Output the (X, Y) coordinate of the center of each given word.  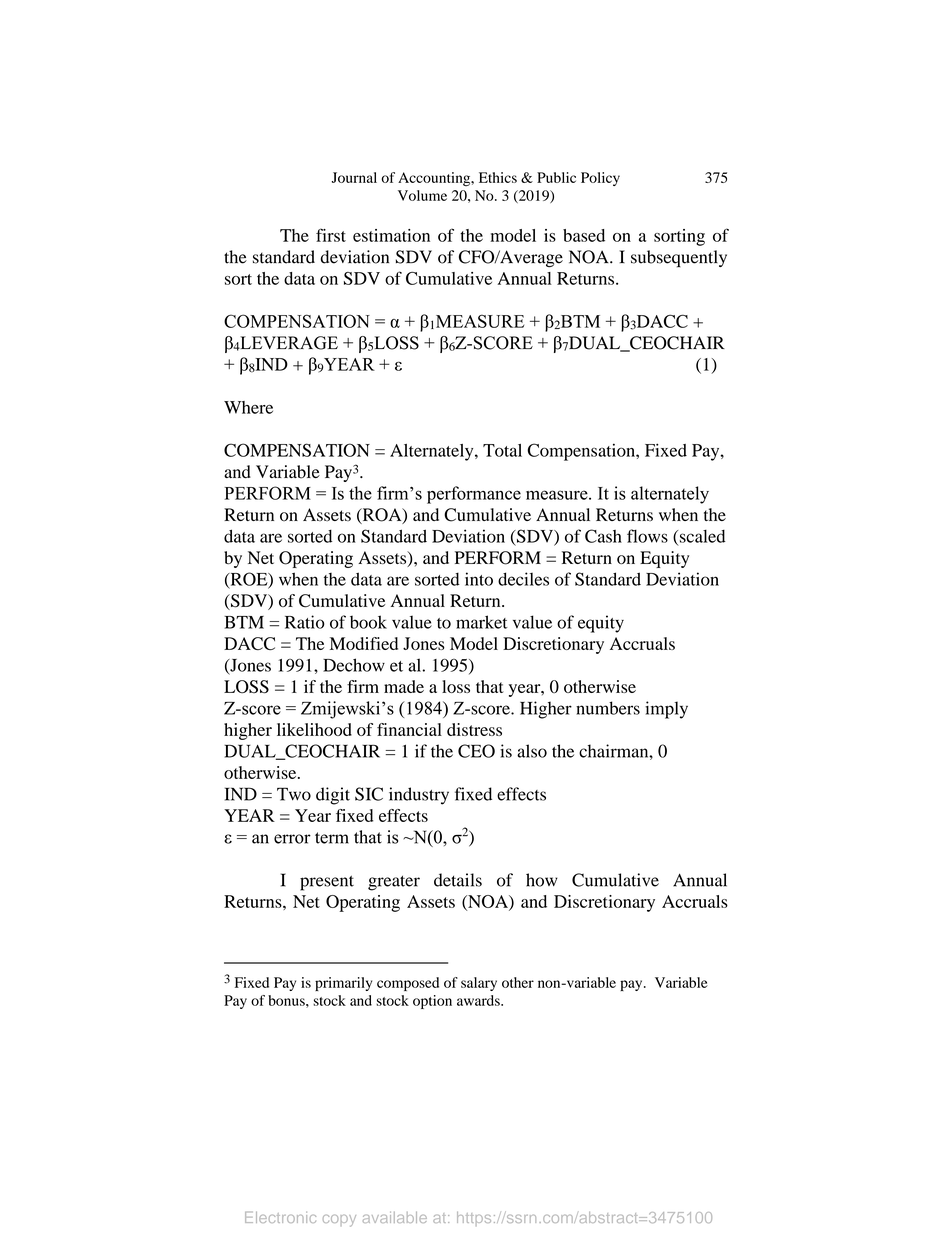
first (331, 235)
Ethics (498, 177)
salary (479, 984)
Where (248, 407)
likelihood (314, 729)
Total (502, 450)
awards (479, 1000)
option (432, 1002)
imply (666, 710)
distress (474, 729)
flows (647, 536)
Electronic (280, 1217)
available (395, 1217)
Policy (600, 179)
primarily (343, 984)
